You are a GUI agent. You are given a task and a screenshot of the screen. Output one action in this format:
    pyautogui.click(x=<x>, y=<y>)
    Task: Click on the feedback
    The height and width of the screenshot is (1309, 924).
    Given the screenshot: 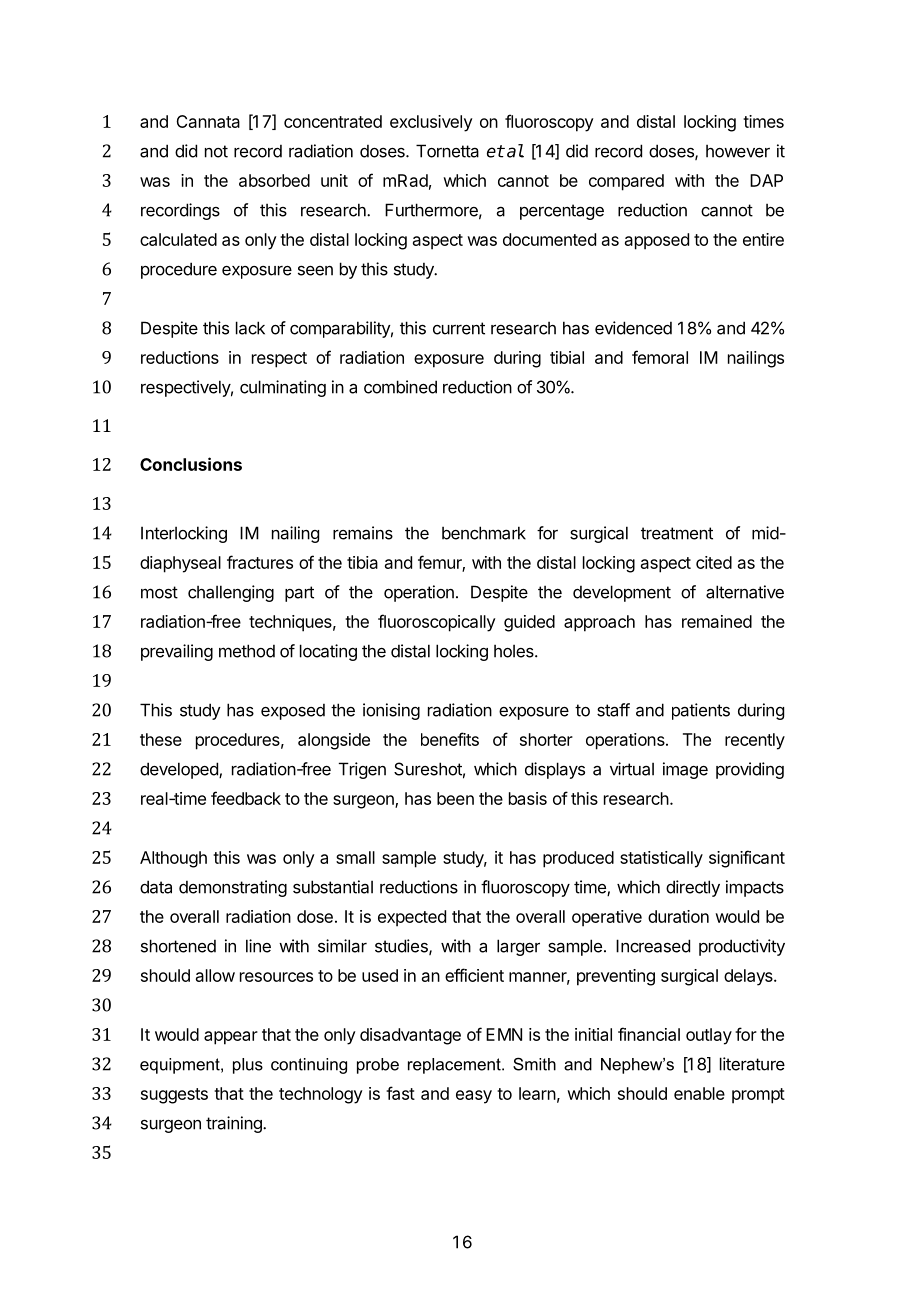 What is the action you would take?
    pyautogui.click(x=246, y=798)
